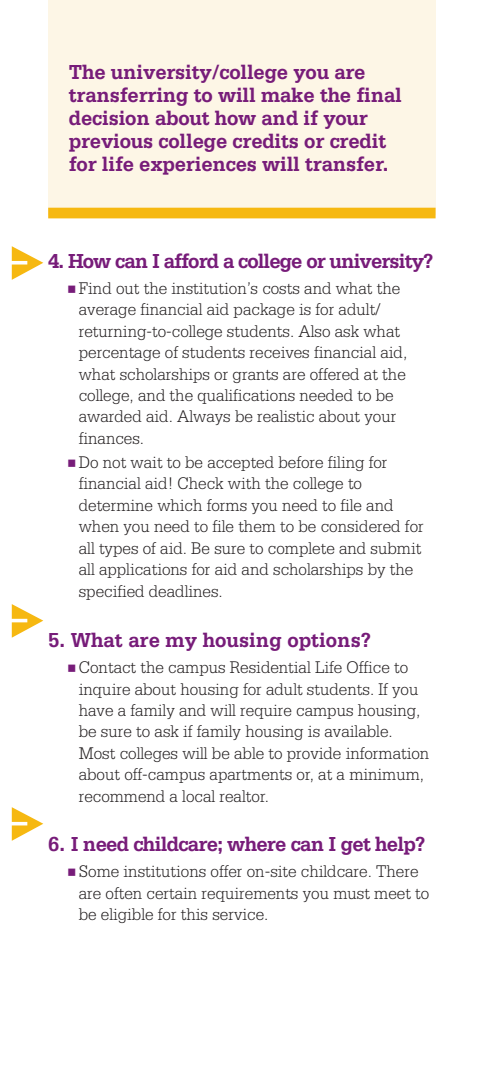 The image size is (482, 1092). I want to click on package, so click(264, 310).
